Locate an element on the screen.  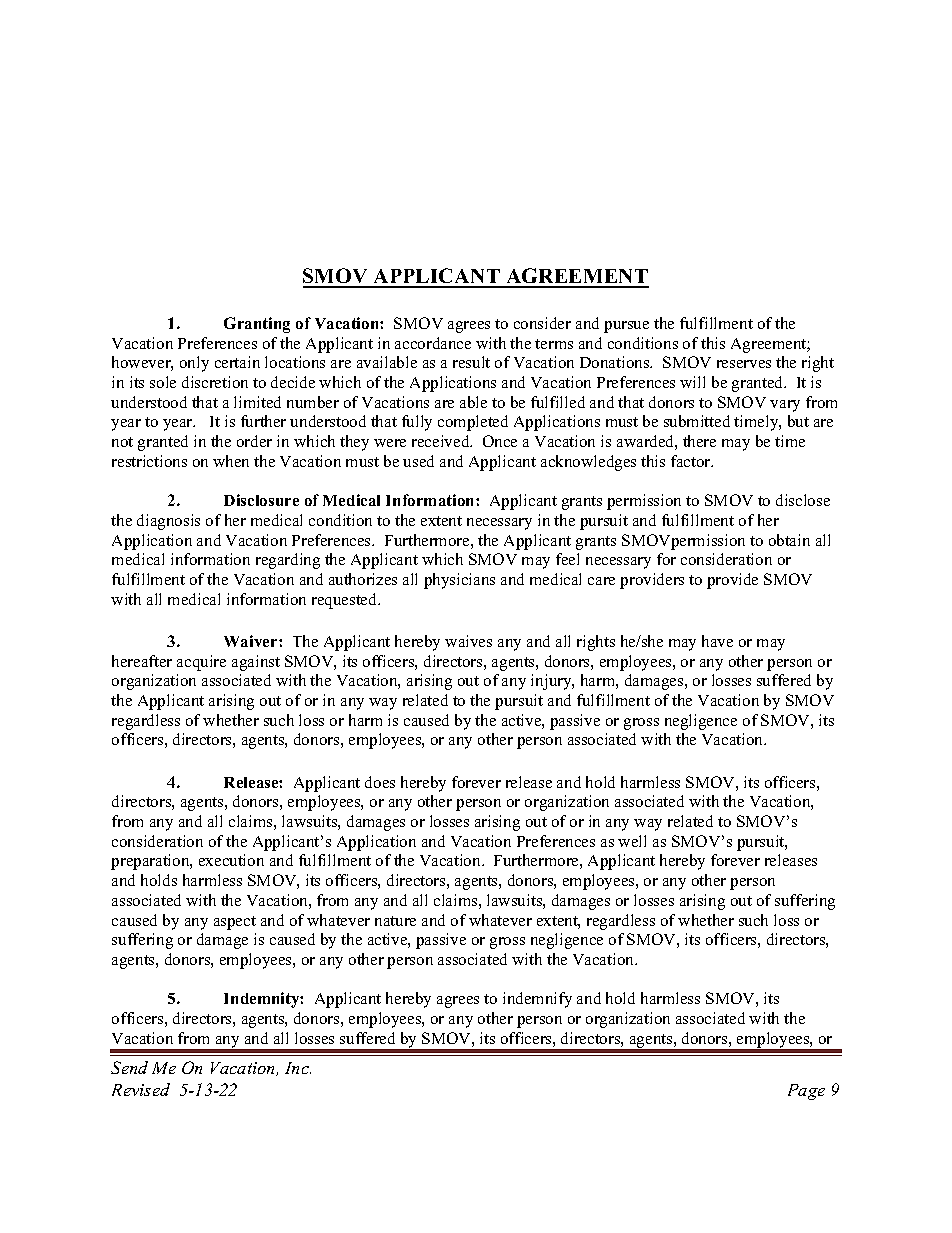
Revised is located at coordinates (141, 1089).
